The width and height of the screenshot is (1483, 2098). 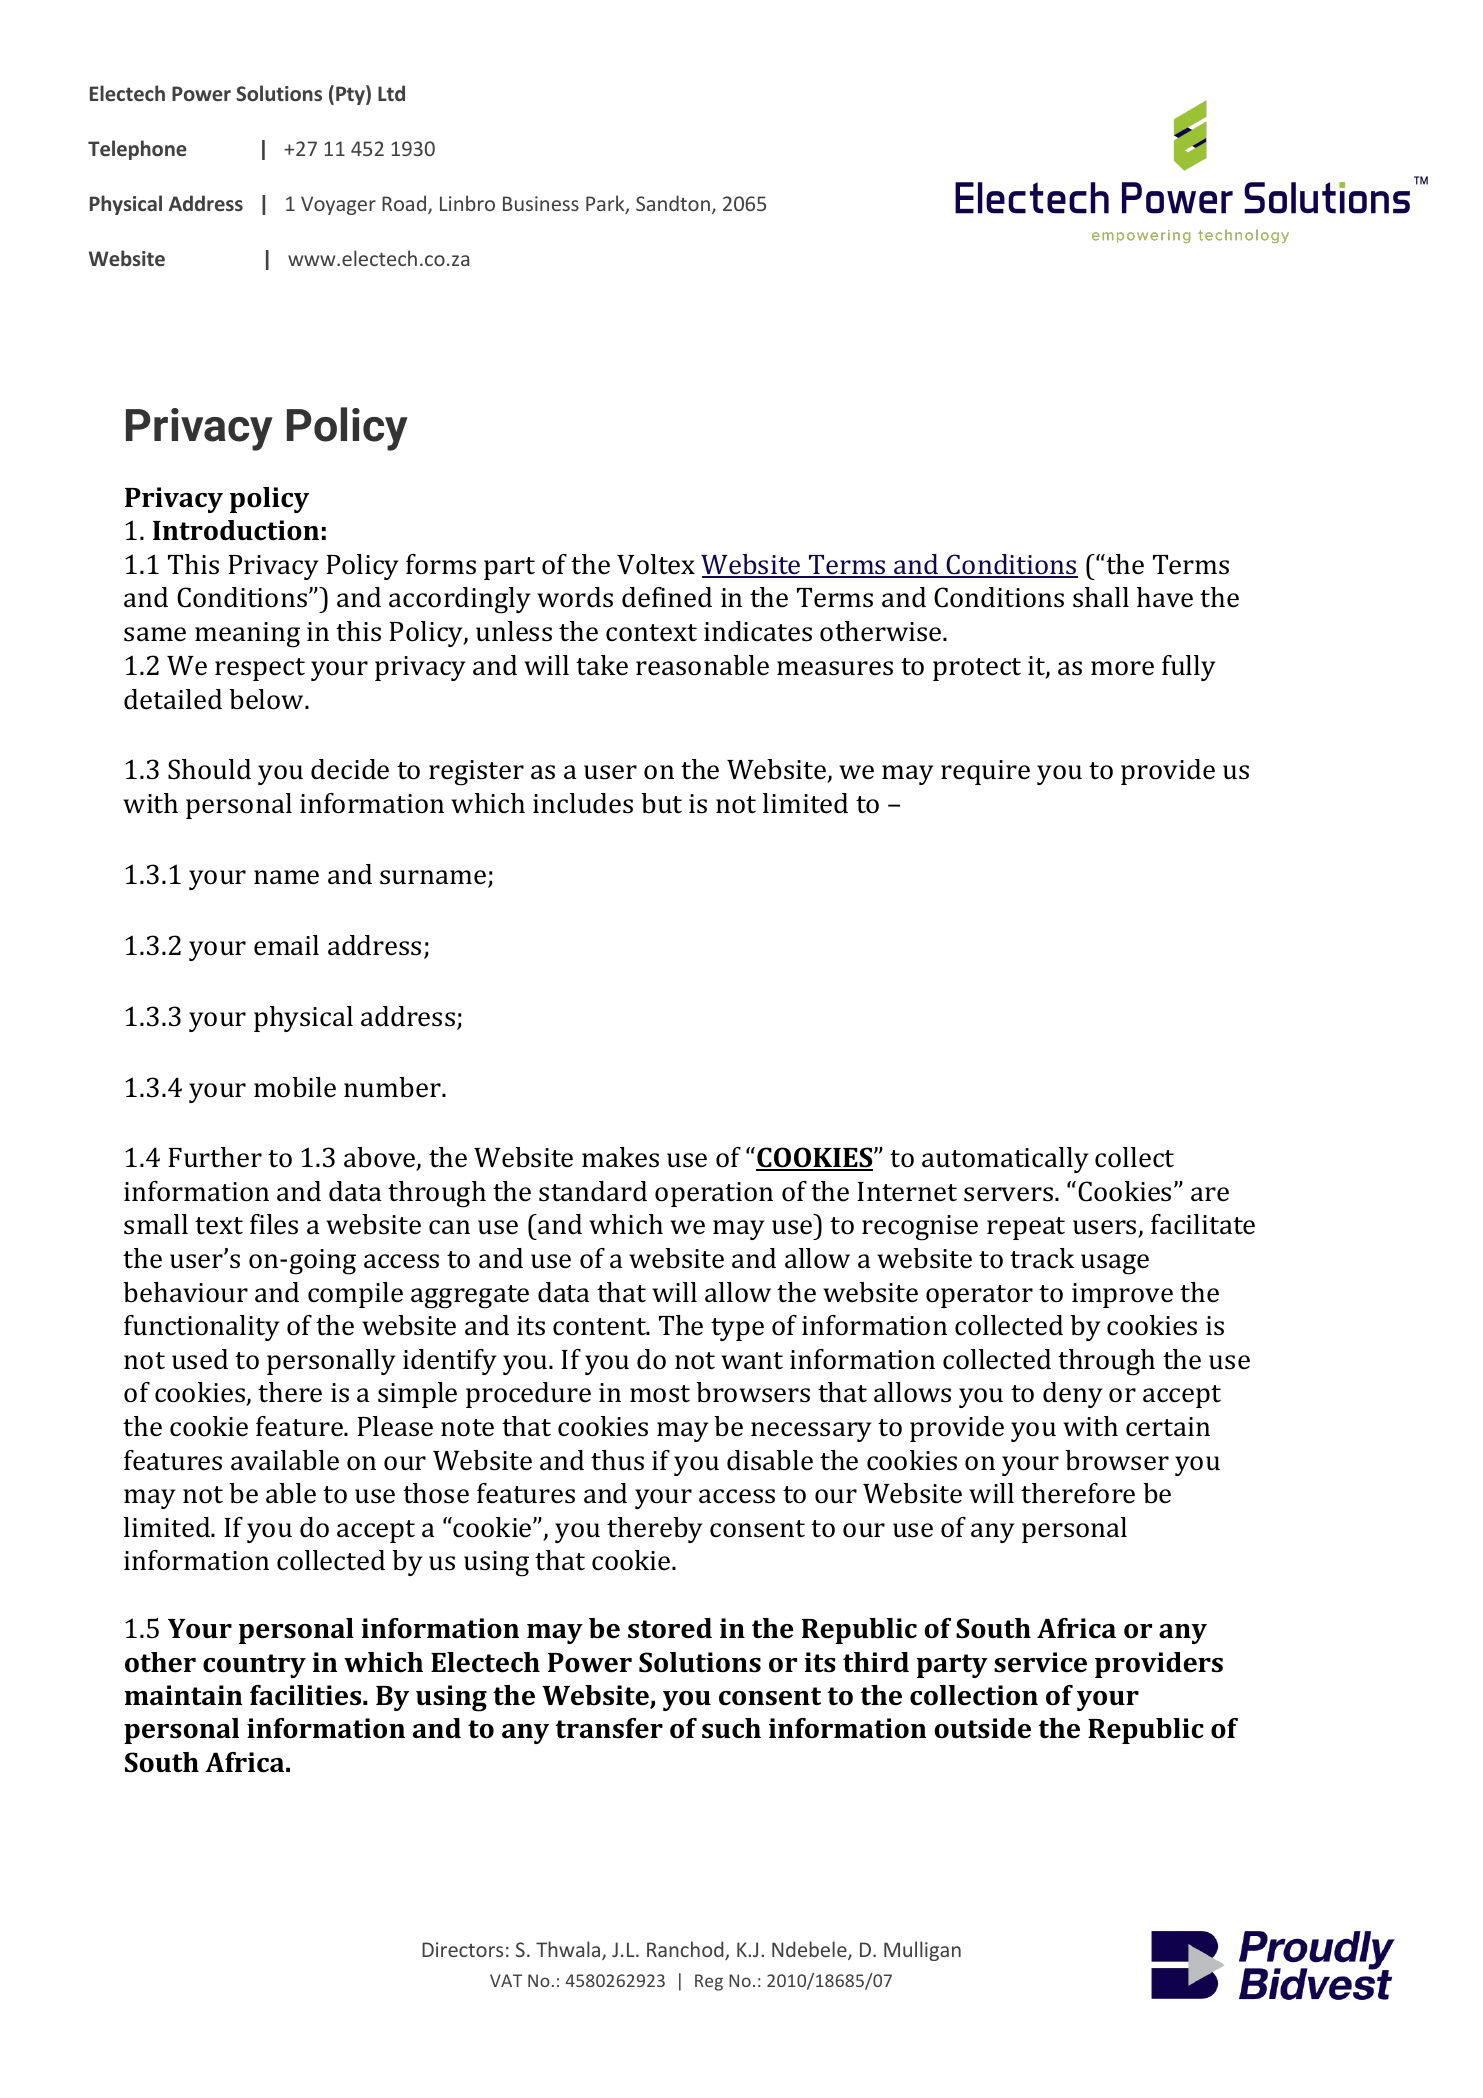 I want to click on Business, so click(x=541, y=203).
